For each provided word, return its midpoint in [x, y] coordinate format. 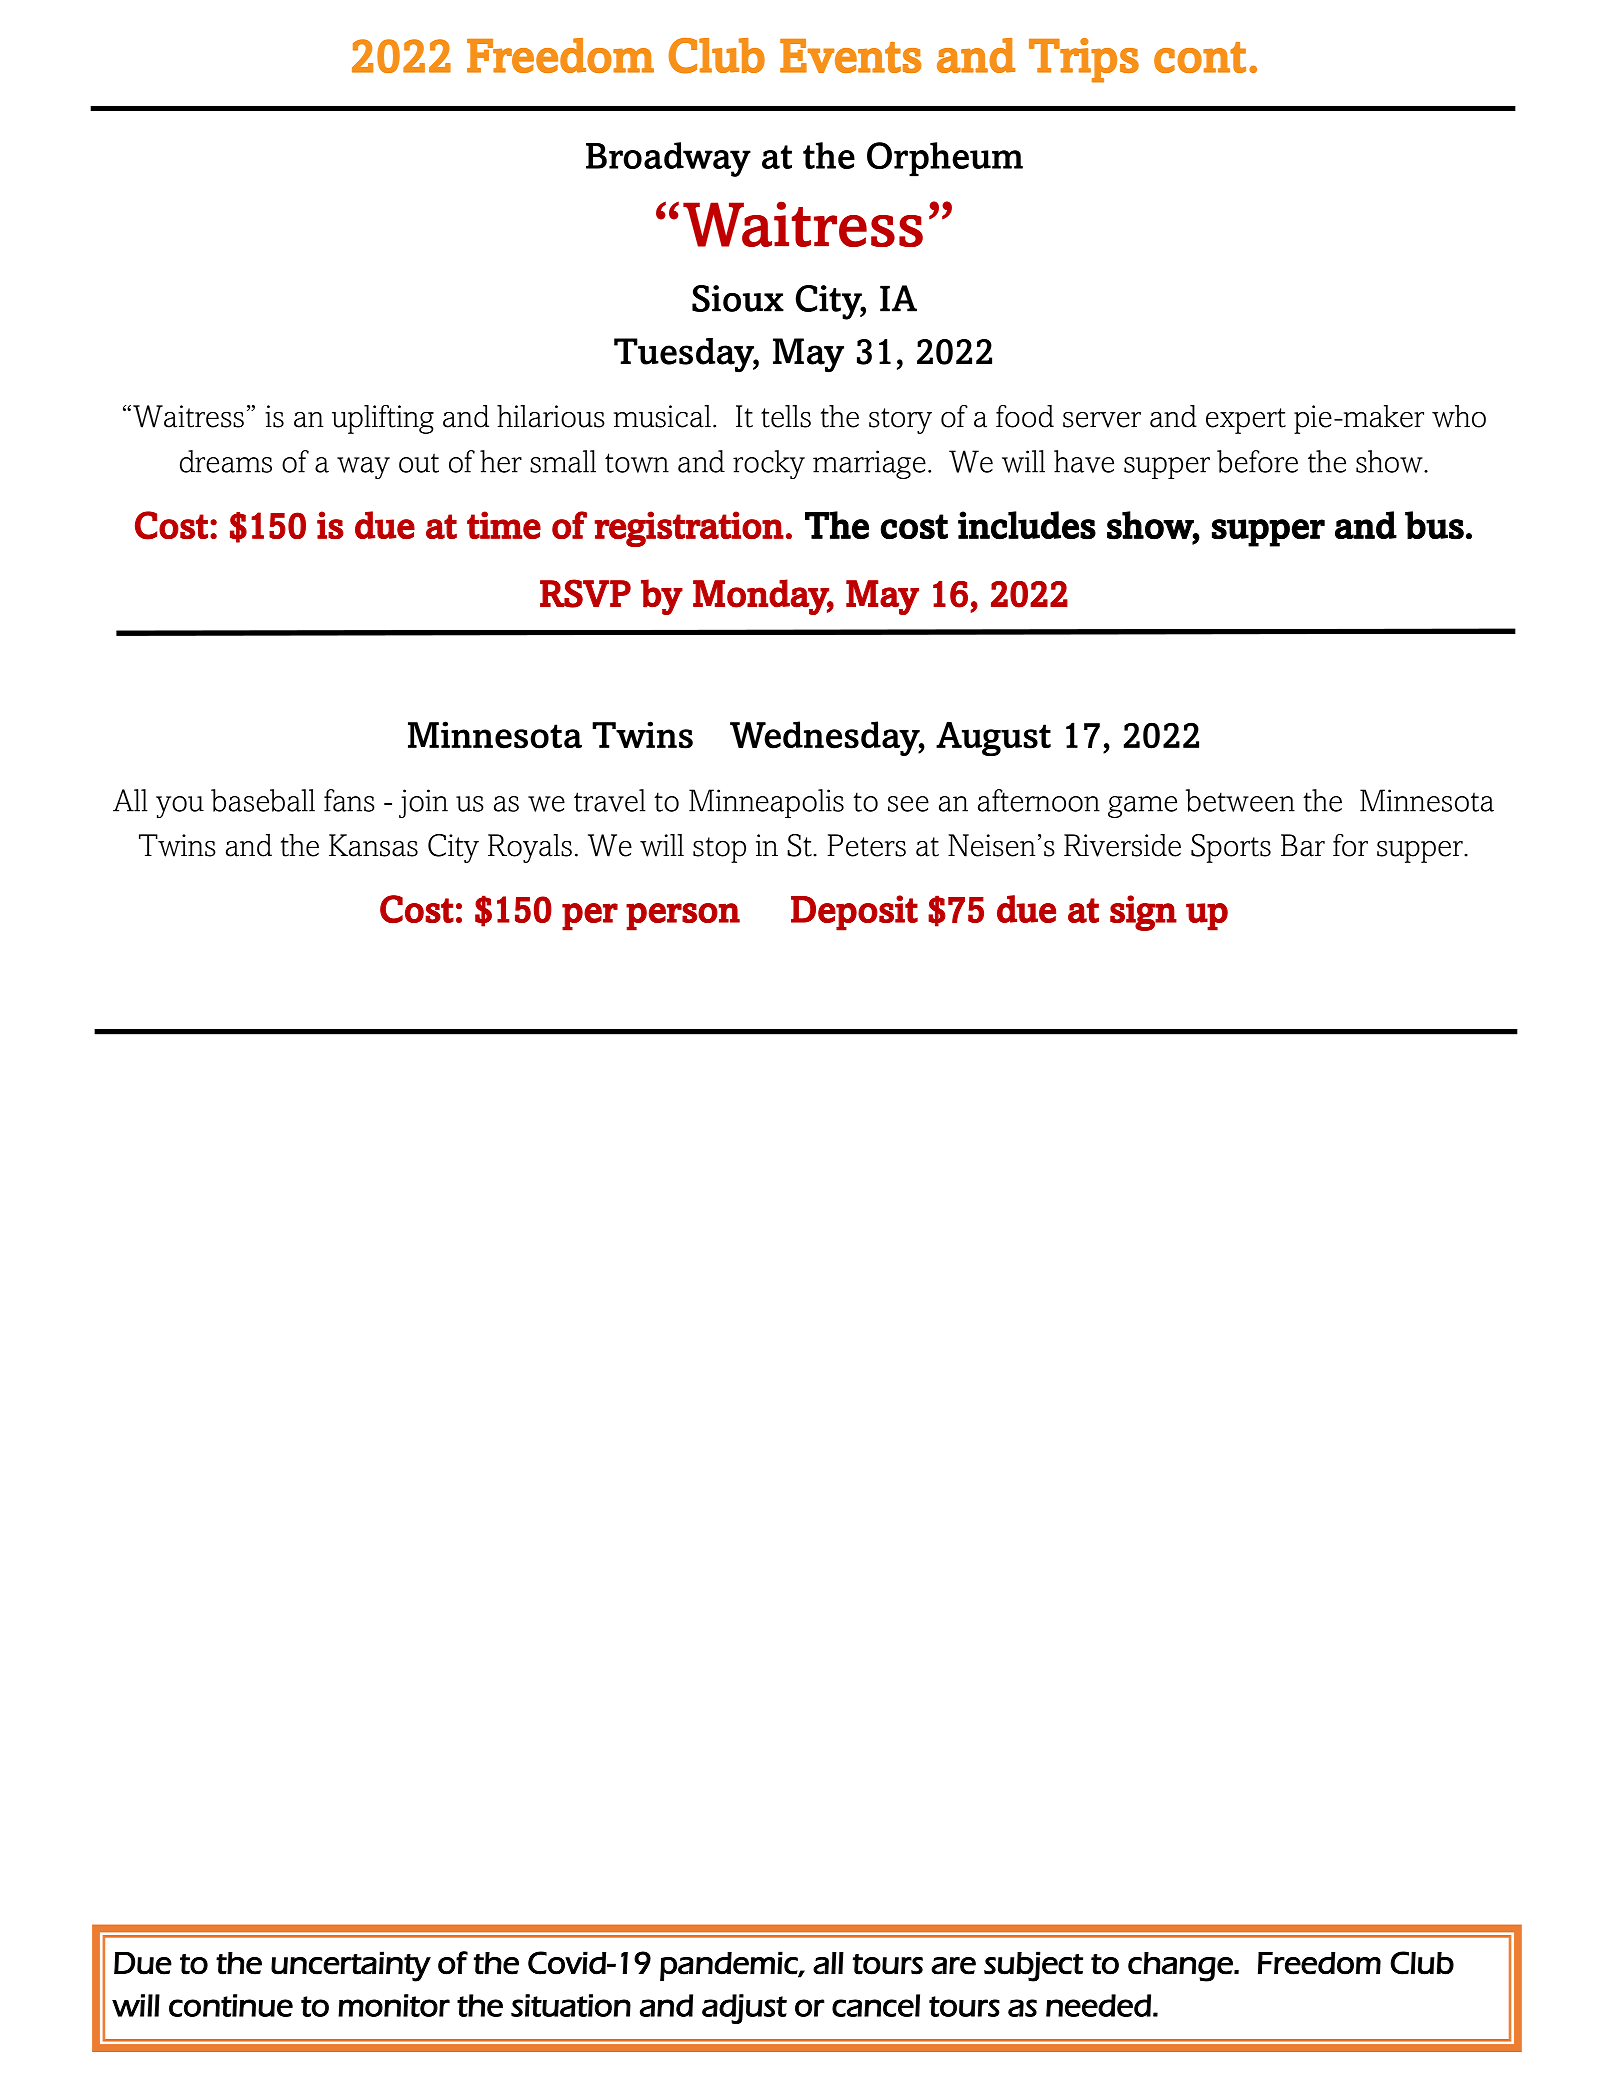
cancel [876, 2005]
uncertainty [351, 1966]
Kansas [373, 845]
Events [851, 56]
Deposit [854, 913]
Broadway [668, 159]
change [1181, 1967]
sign [1143, 913]
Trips [1084, 60]
